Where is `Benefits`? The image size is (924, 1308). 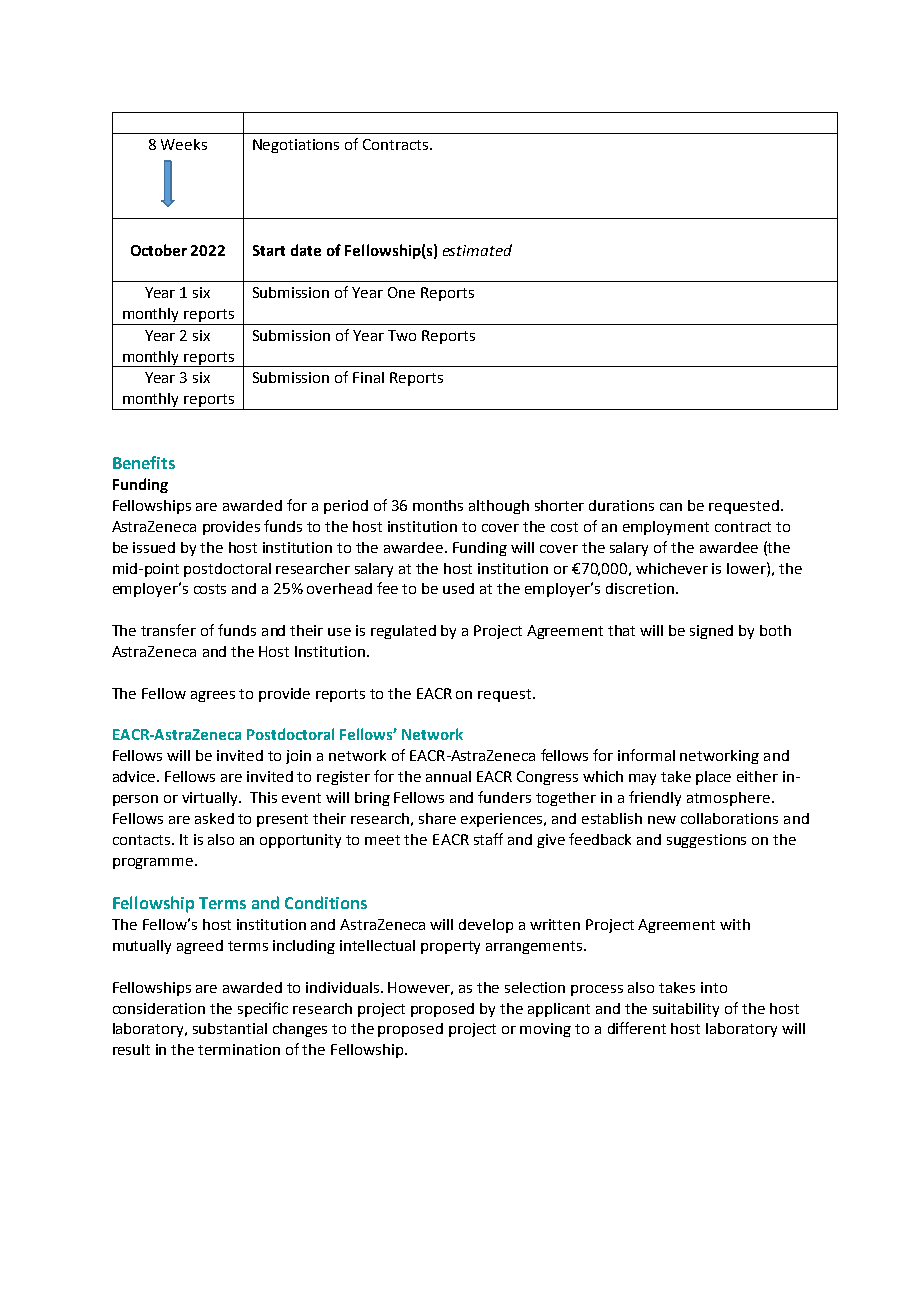
Benefits is located at coordinates (144, 462).
